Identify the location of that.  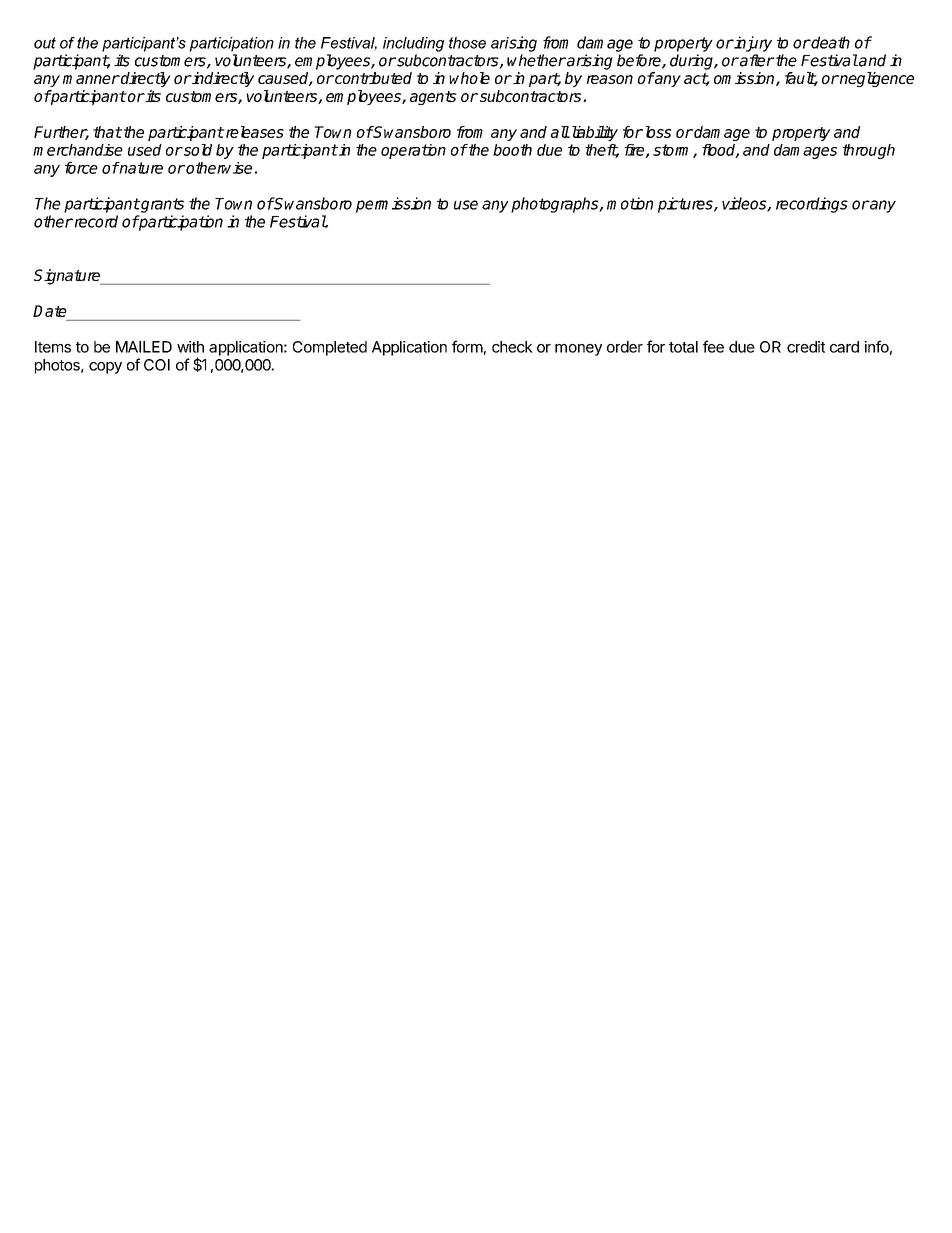
(107, 132).
